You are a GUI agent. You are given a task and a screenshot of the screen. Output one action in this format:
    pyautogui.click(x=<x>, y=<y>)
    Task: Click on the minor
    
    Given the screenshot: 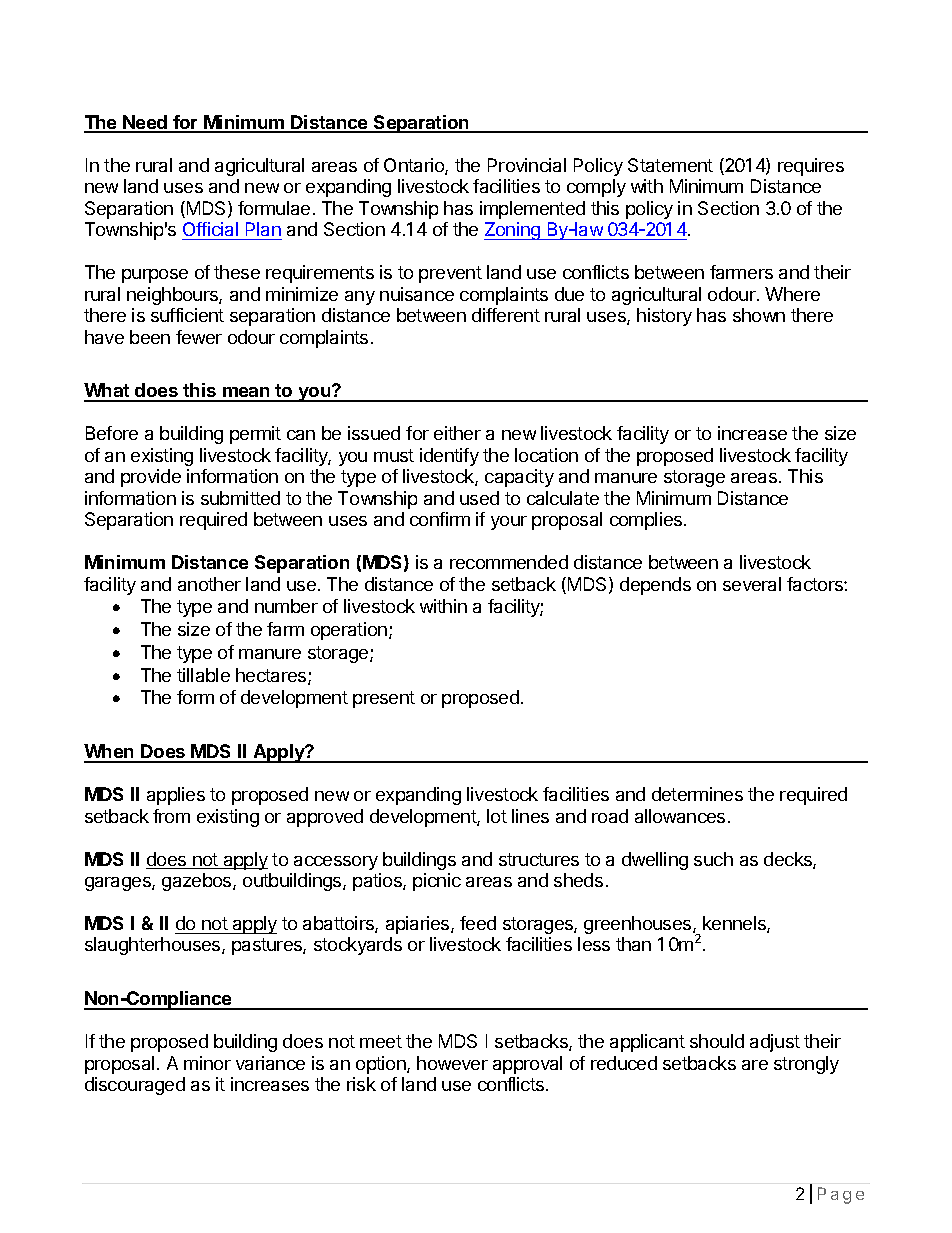 What is the action you would take?
    pyautogui.click(x=207, y=1063)
